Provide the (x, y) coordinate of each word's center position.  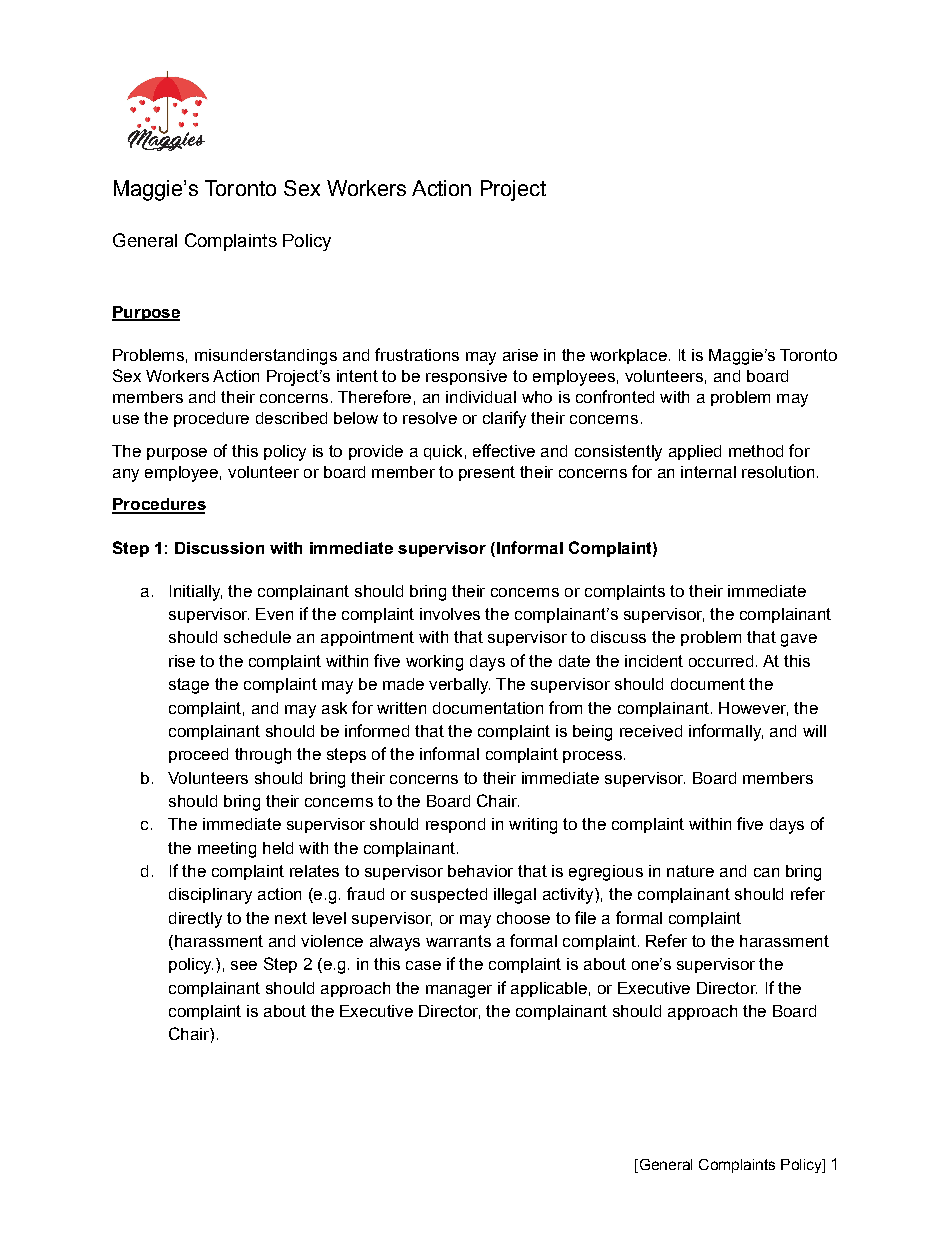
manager (459, 991)
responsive (466, 377)
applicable (549, 989)
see (244, 965)
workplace (628, 356)
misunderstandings (266, 357)
